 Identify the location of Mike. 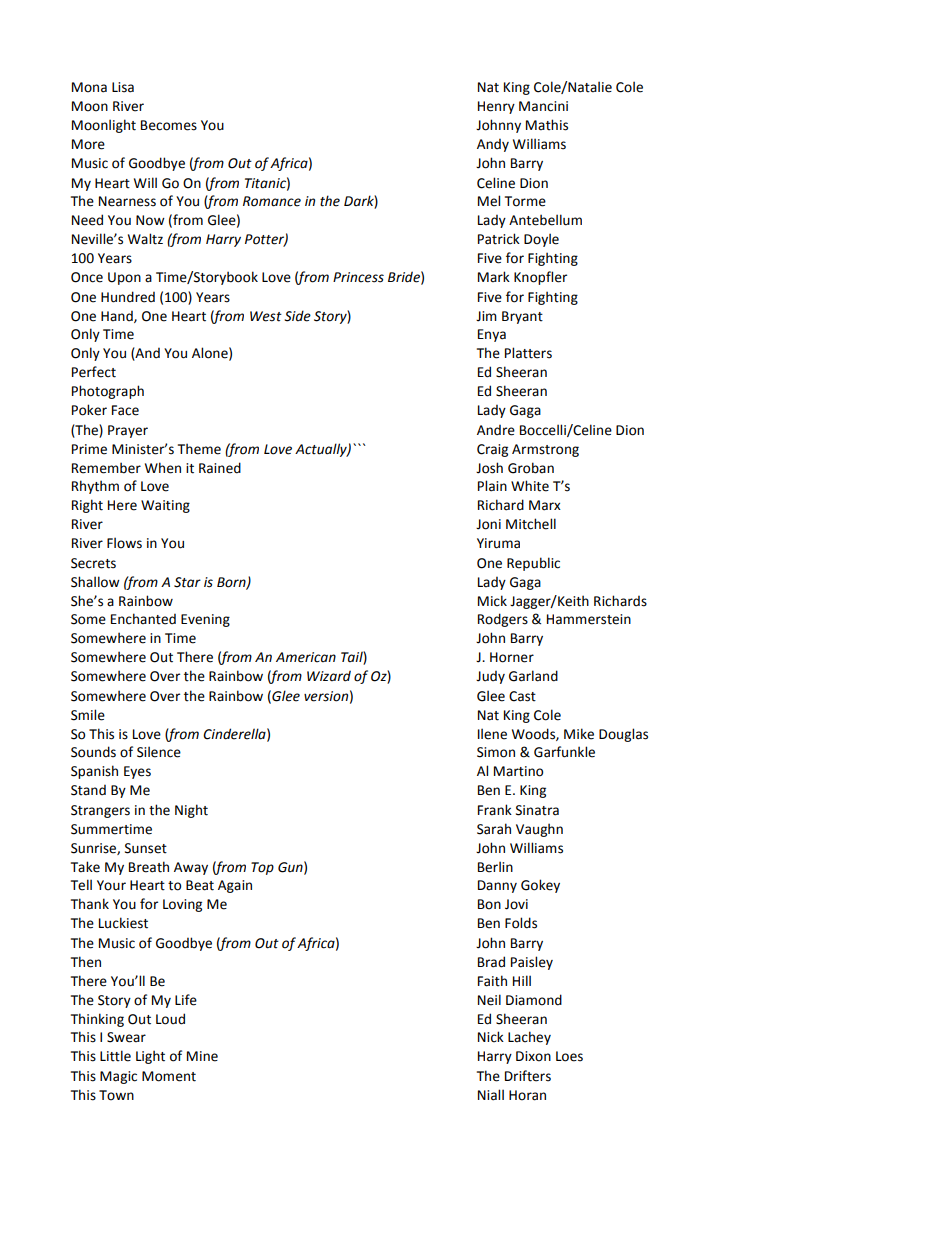
(579, 734).
